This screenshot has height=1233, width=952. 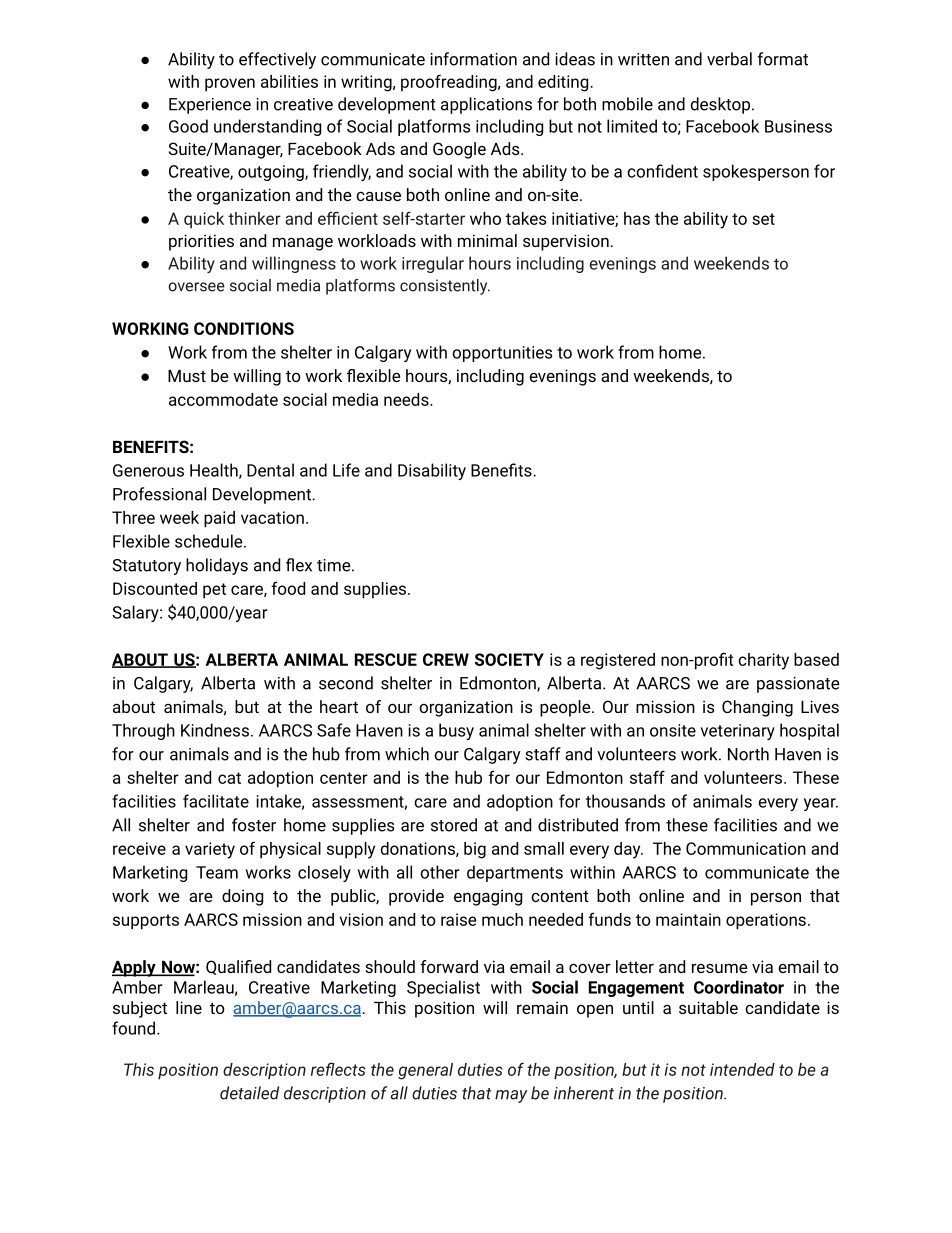 What do you see at coordinates (502, 354) in the screenshot?
I see `opportunities` at bounding box center [502, 354].
